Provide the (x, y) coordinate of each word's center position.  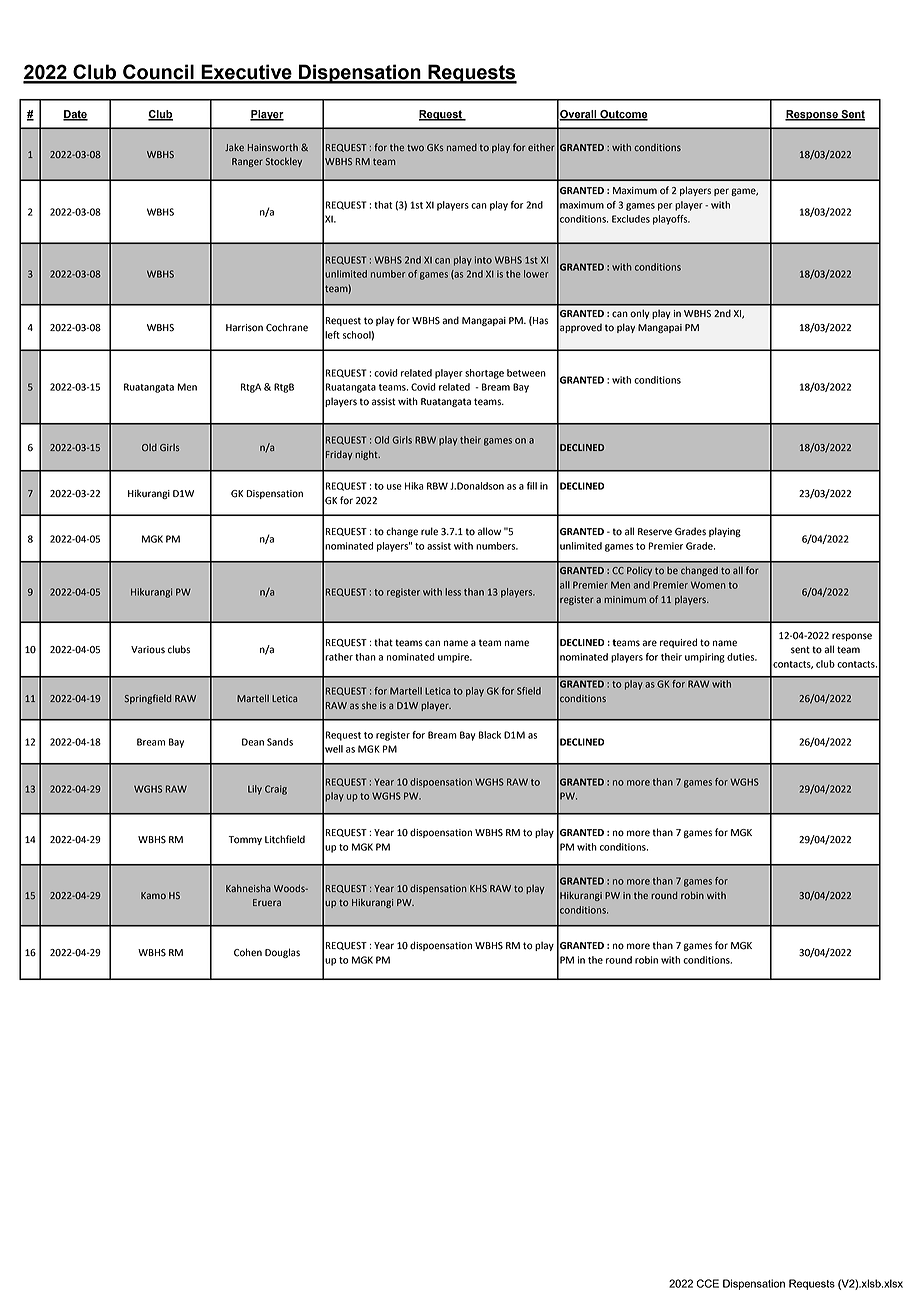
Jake (234, 147)
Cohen (248, 952)
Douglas (282, 953)
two (415, 148)
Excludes (631, 219)
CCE (707, 1283)
